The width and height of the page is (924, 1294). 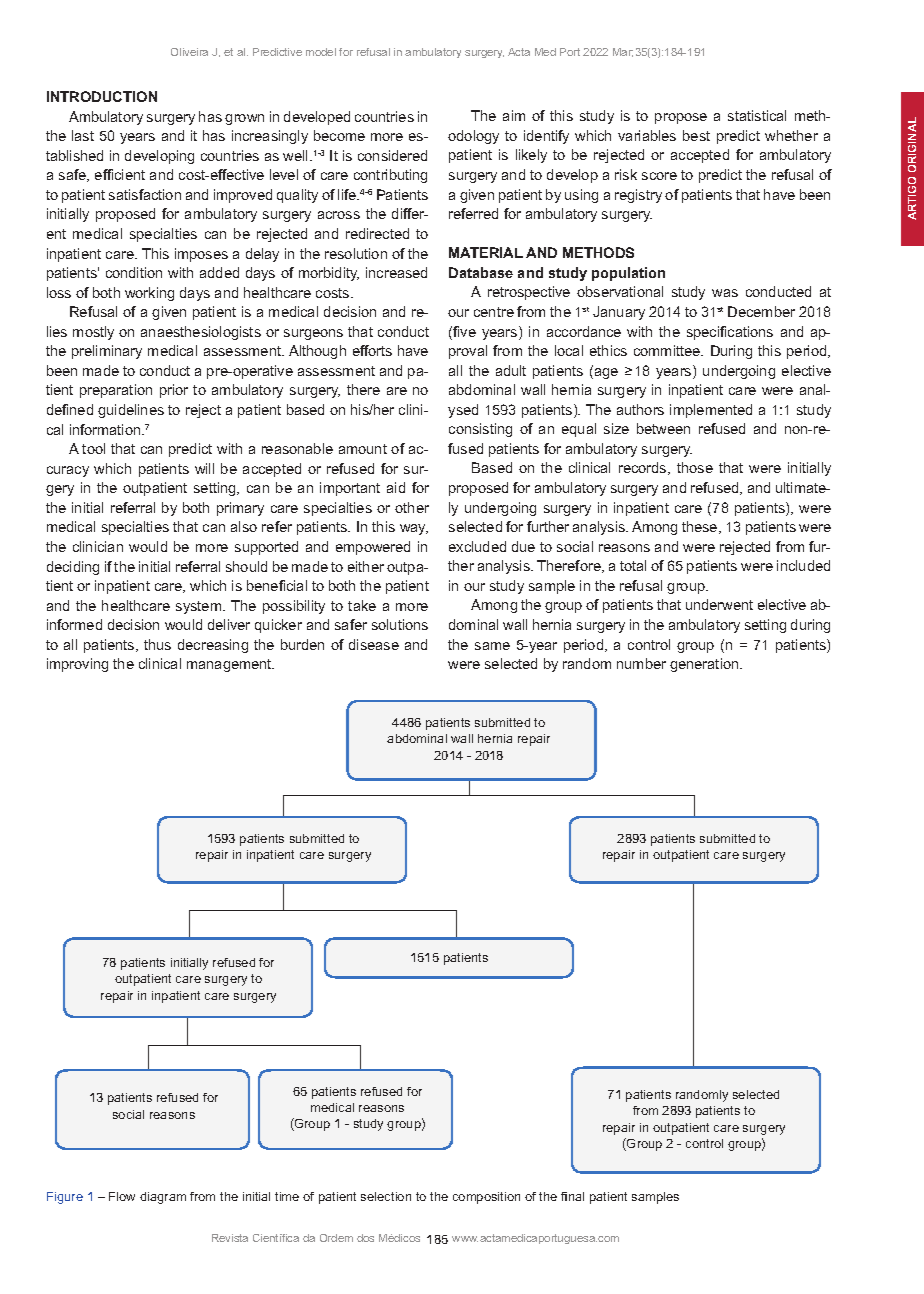 I want to click on improving, so click(x=77, y=665).
